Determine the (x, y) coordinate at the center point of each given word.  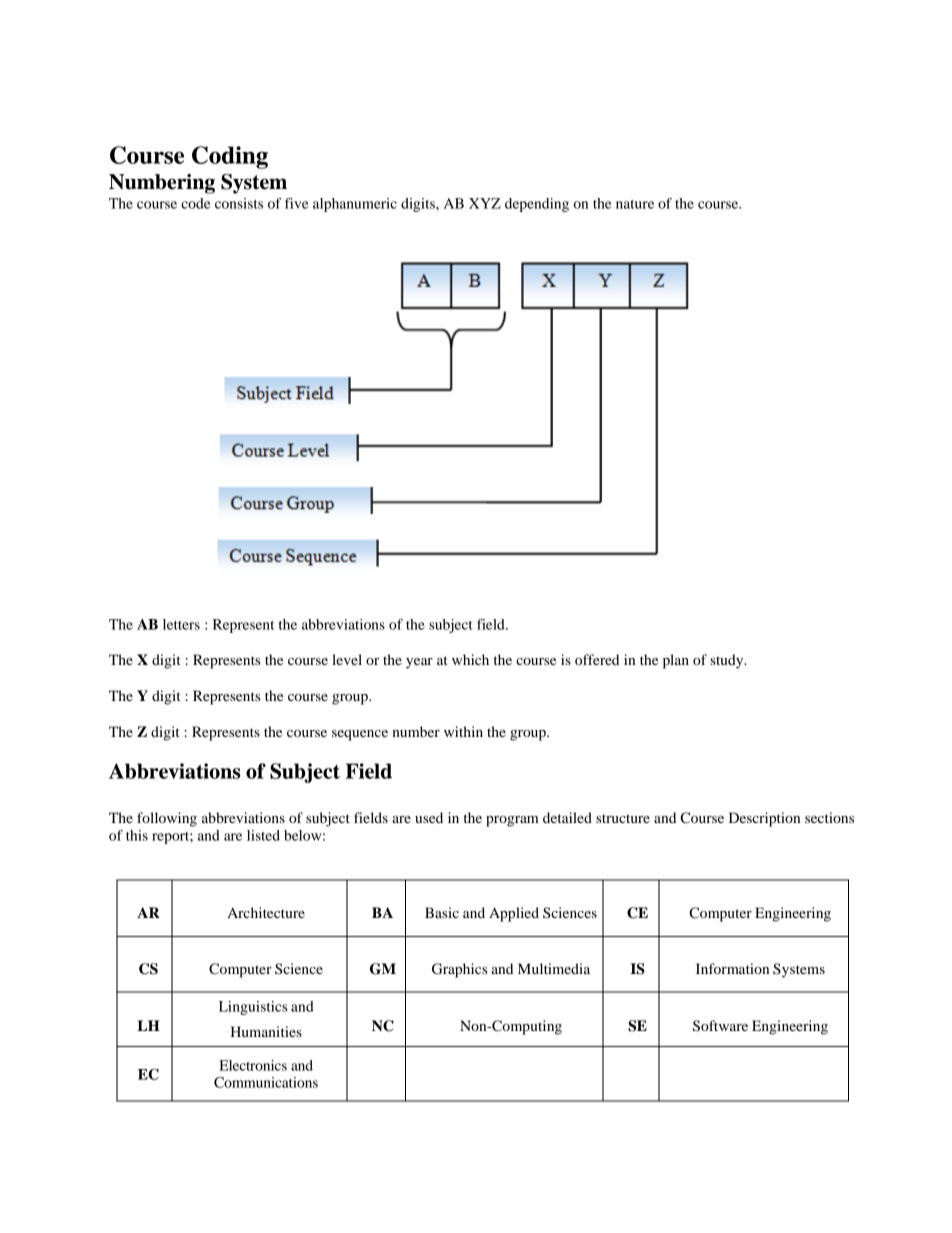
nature (635, 204)
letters (181, 624)
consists (239, 203)
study (728, 661)
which (470, 659)
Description (764, 819)
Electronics (253, 1065)
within (463, 731)
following (167, 819)
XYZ (485, 203)
